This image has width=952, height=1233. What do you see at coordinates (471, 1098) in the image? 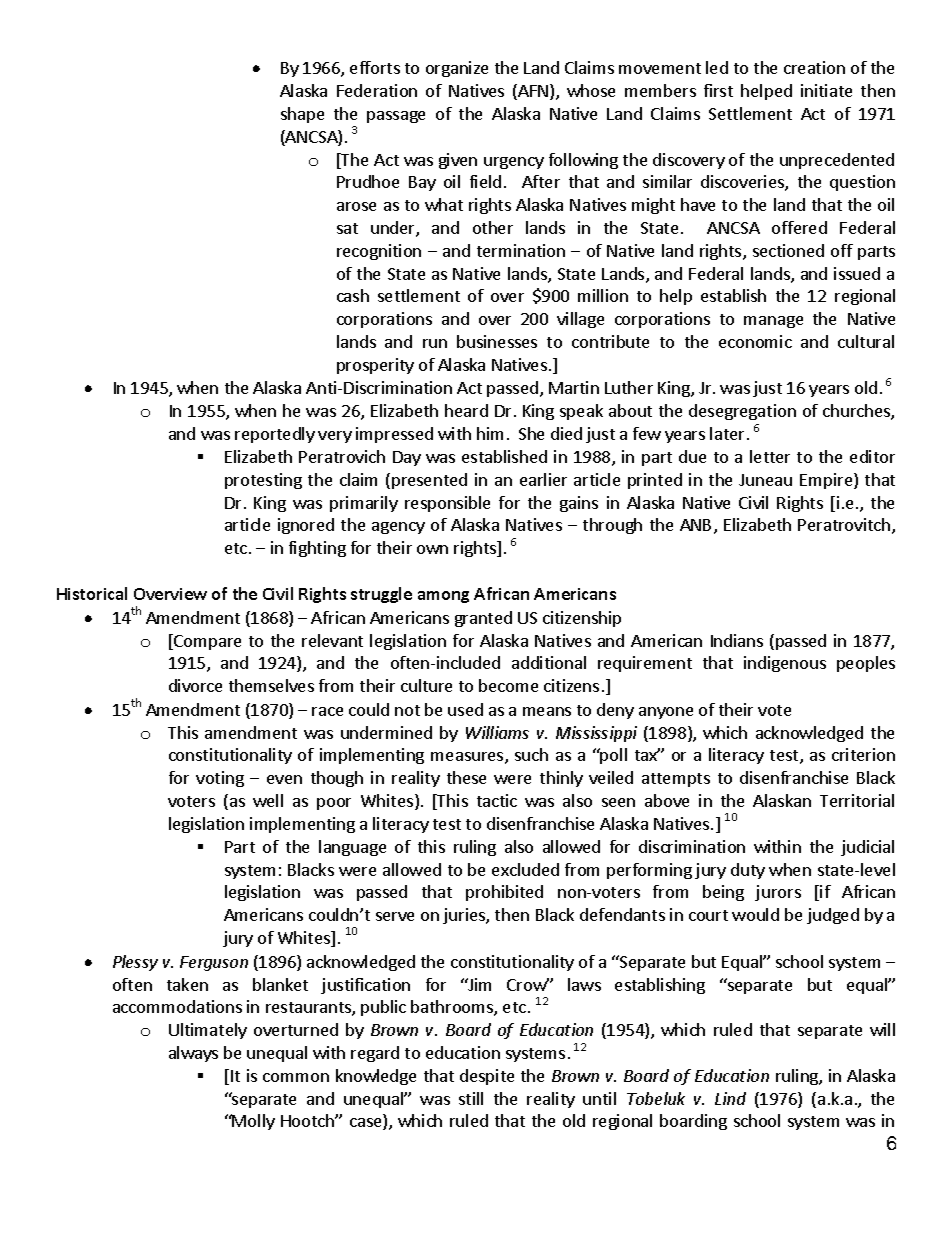
I see `still` at bounding box center [471, 1098].
